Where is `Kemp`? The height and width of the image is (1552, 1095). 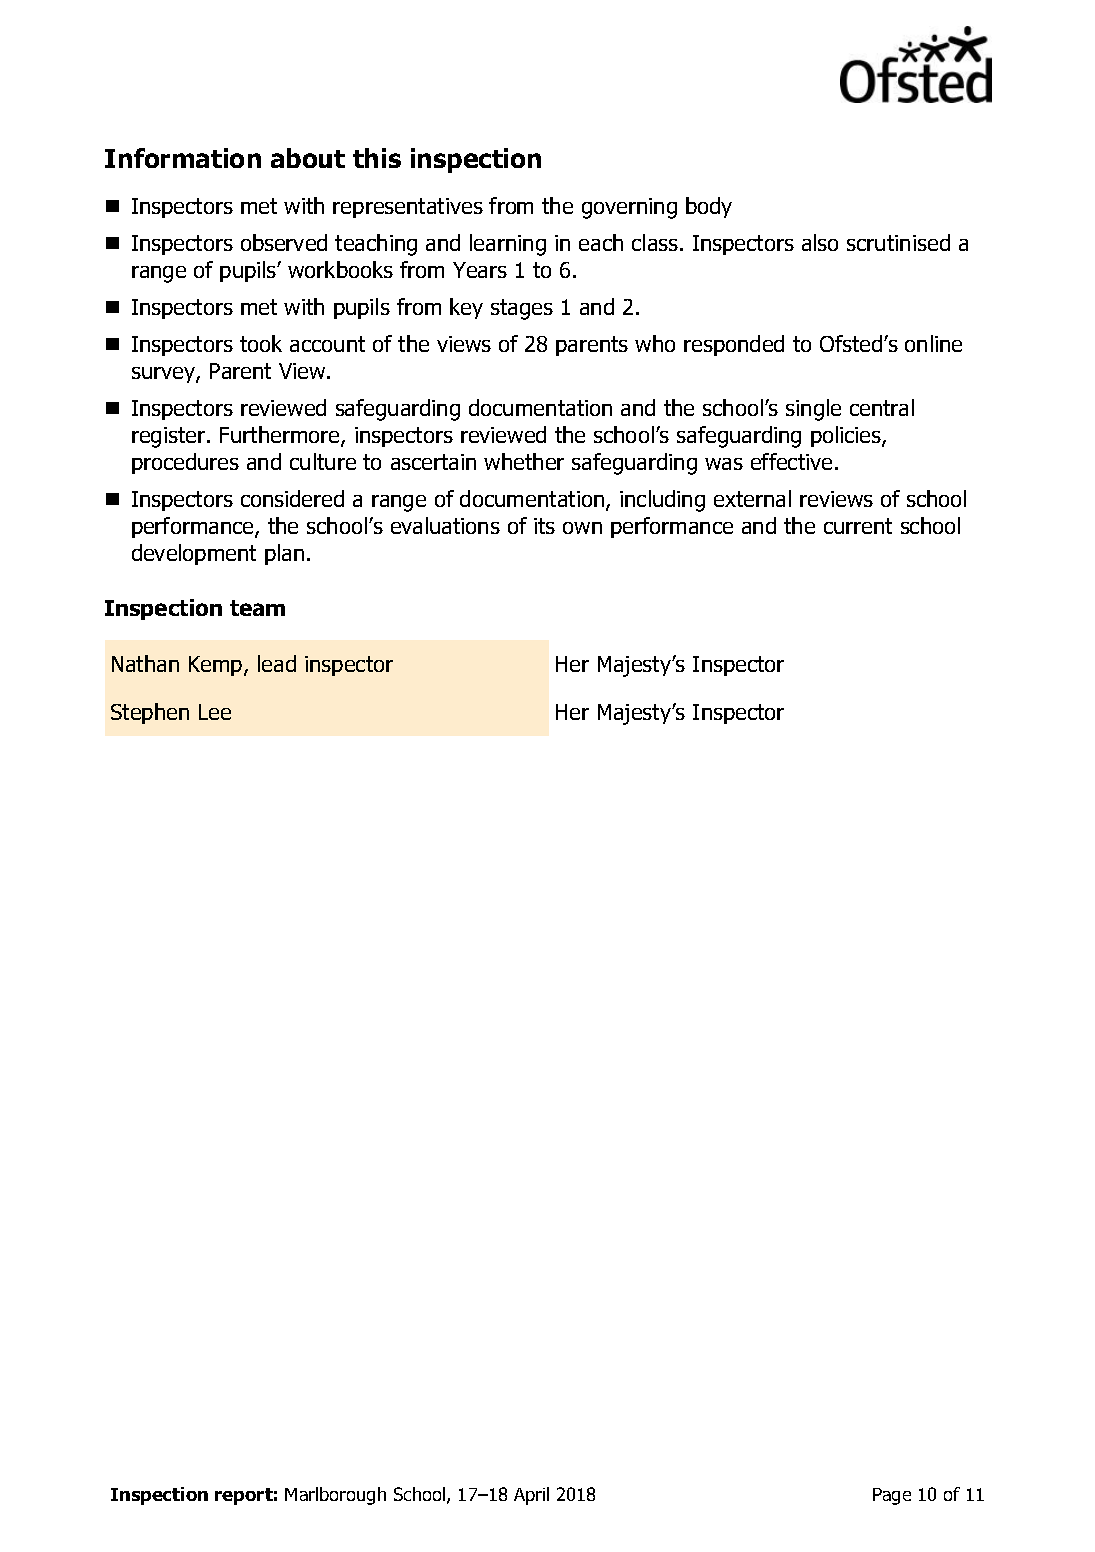
Kemp is located at coordinates (217, 666).
